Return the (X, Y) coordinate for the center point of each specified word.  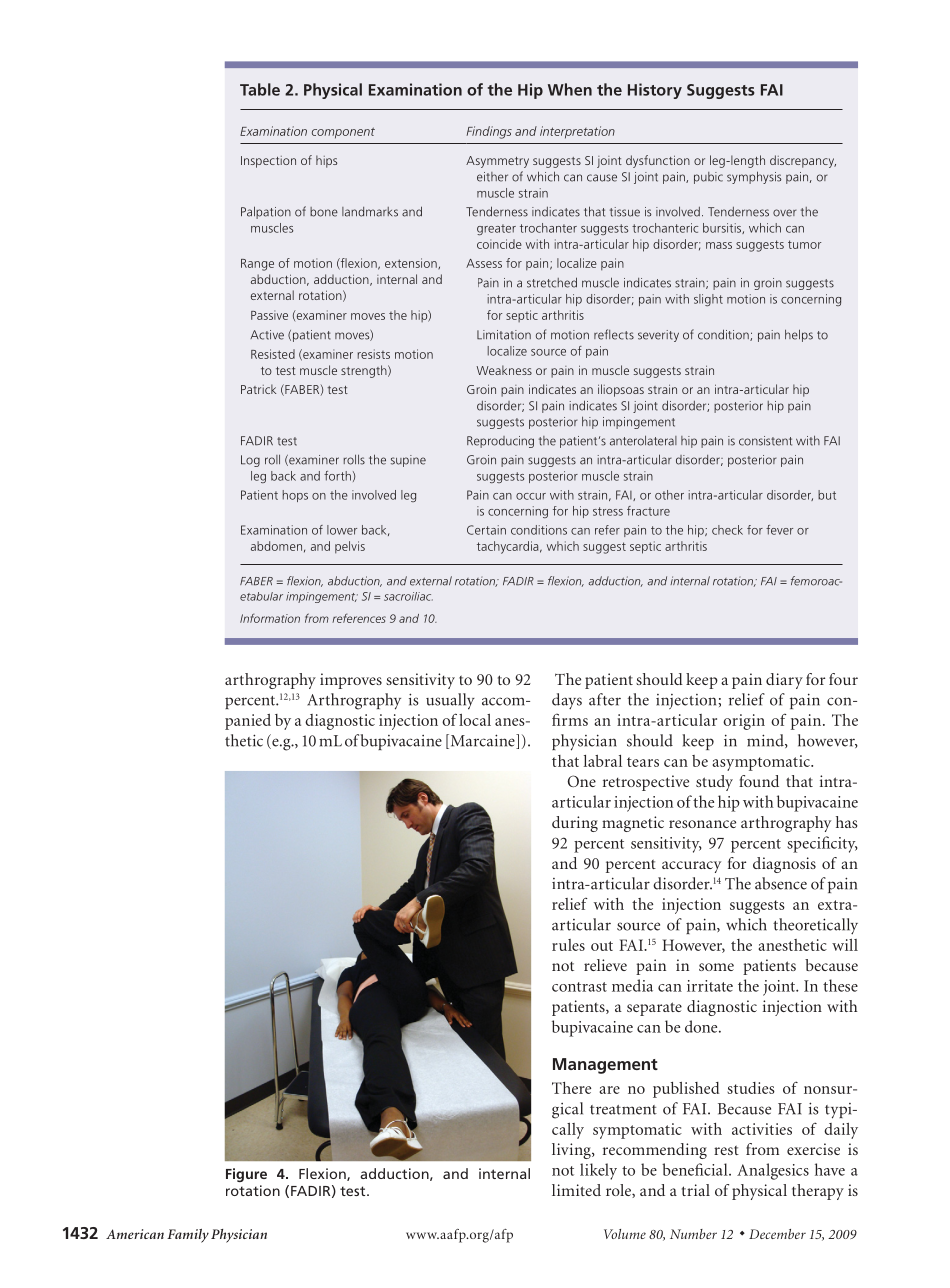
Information (270, 618)
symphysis (754, 177)
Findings (489, 132)
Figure (246, 1175)
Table (260, 89)
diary (784, 681)
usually (450, 701)
